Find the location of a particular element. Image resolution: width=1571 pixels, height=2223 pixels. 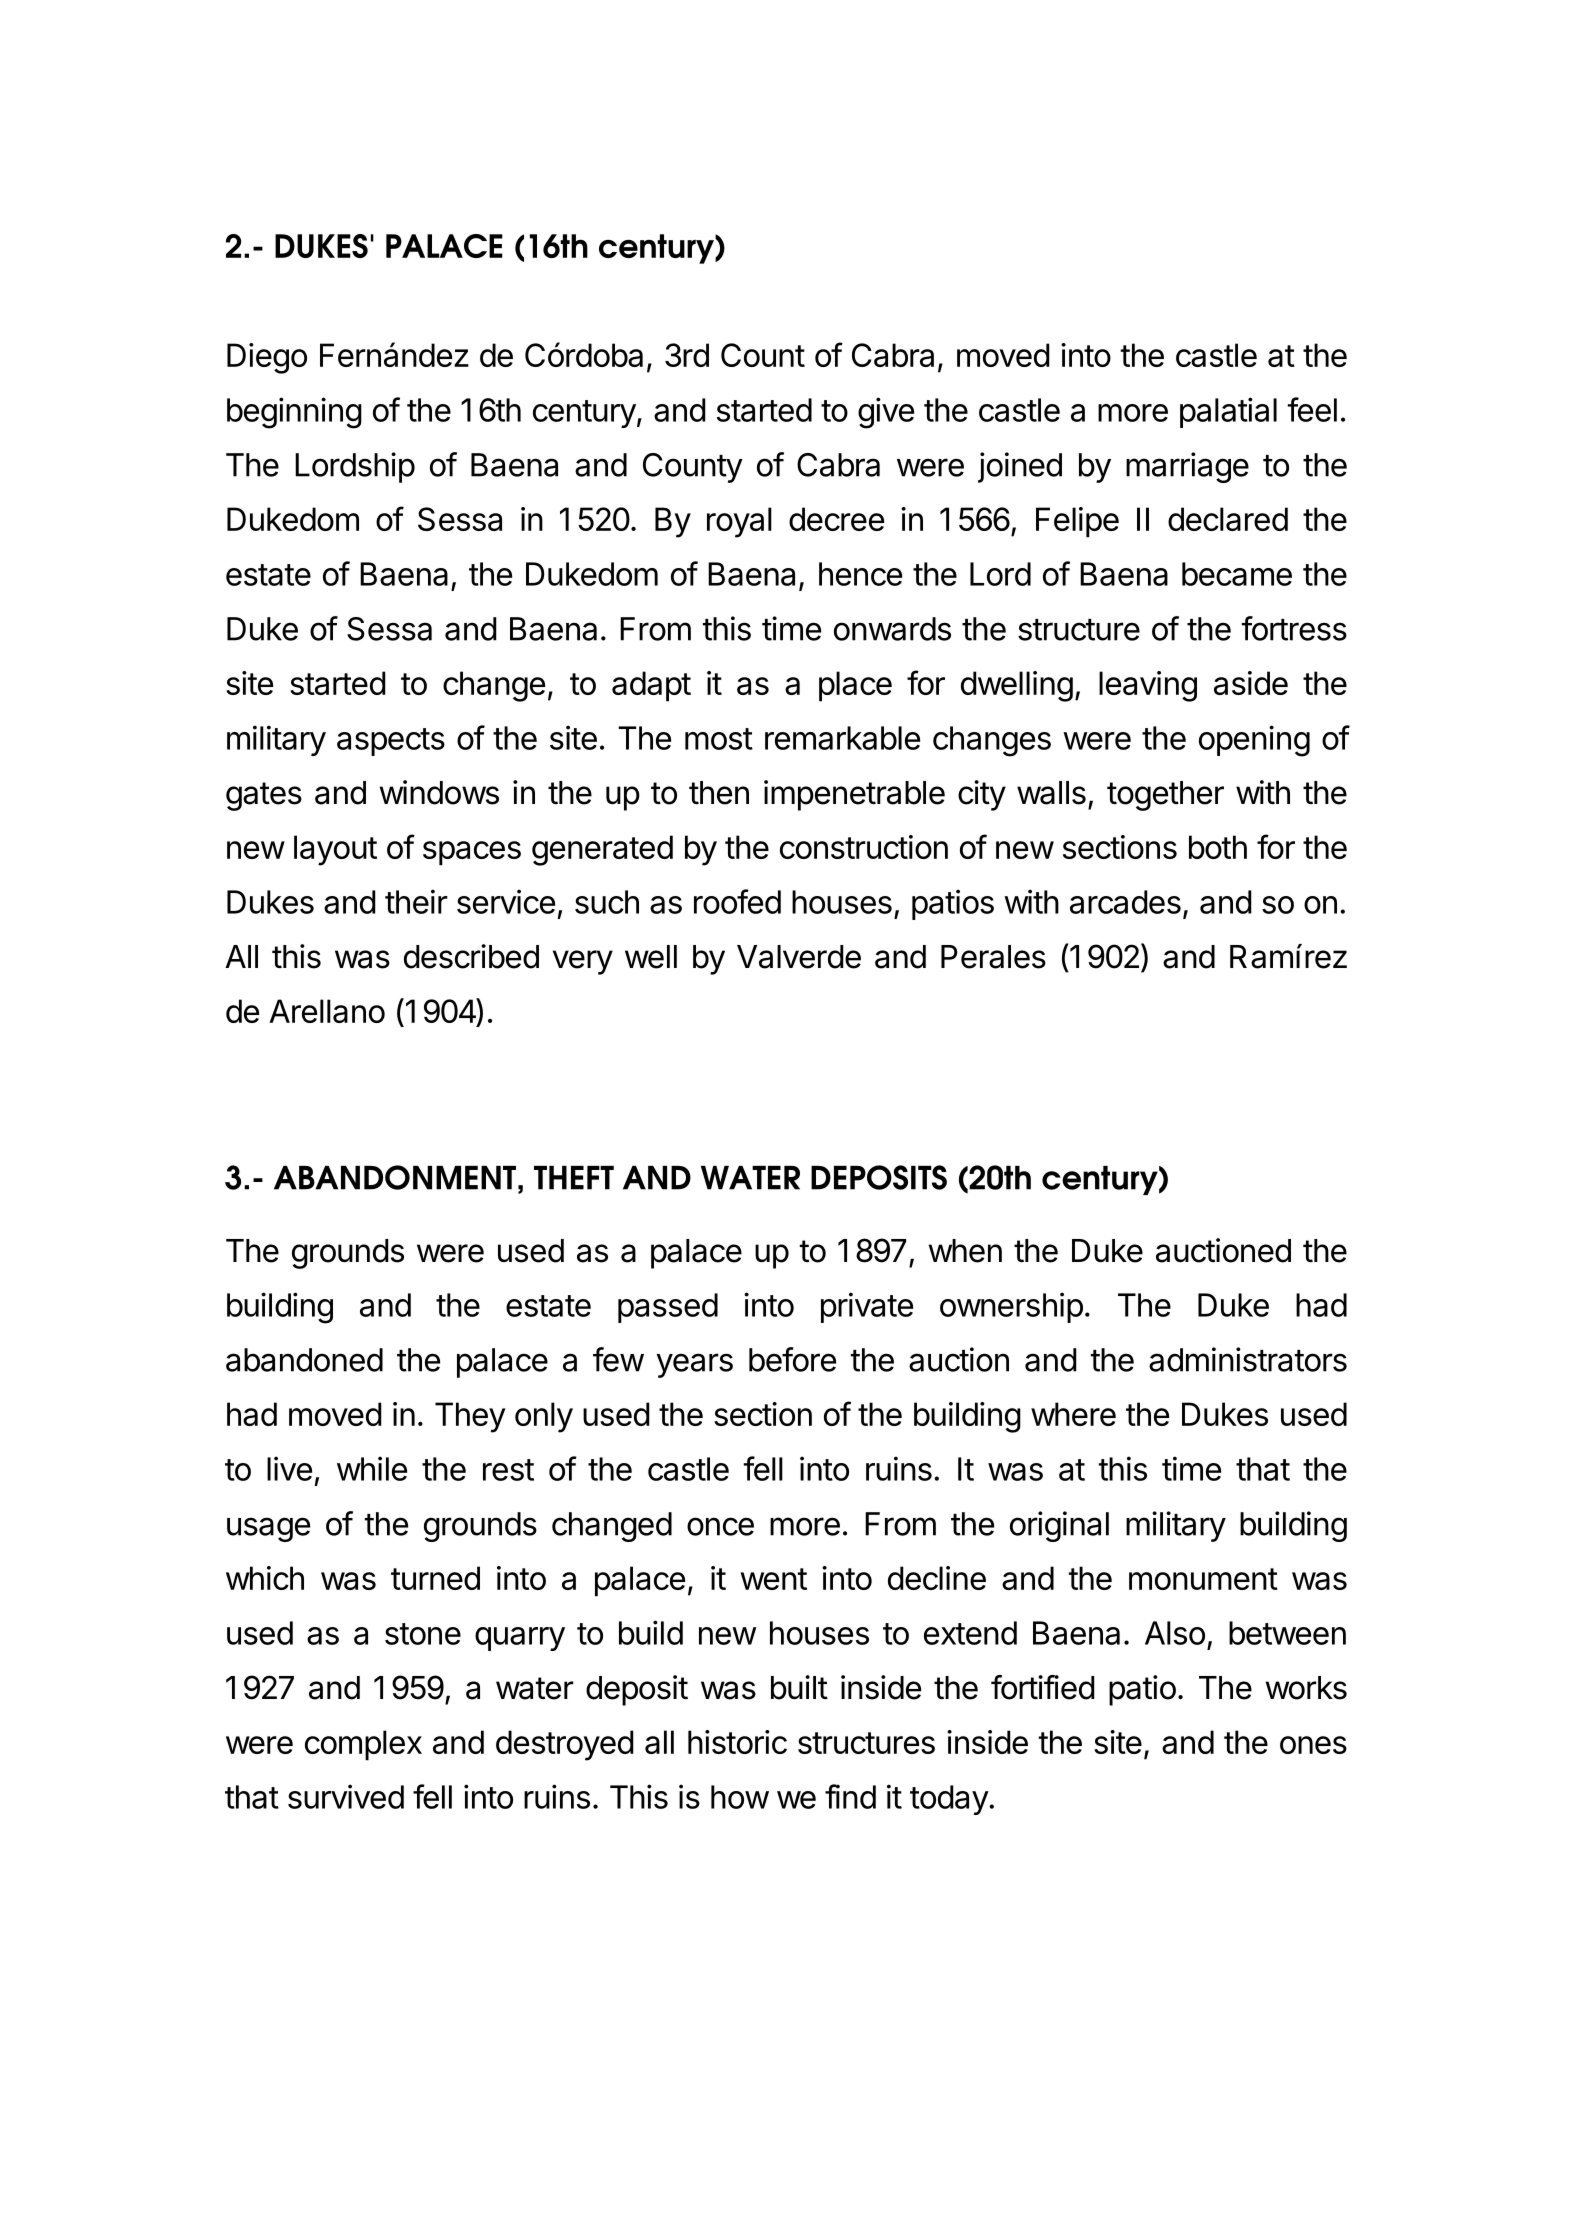

place is located at coordinates (855, 686).
